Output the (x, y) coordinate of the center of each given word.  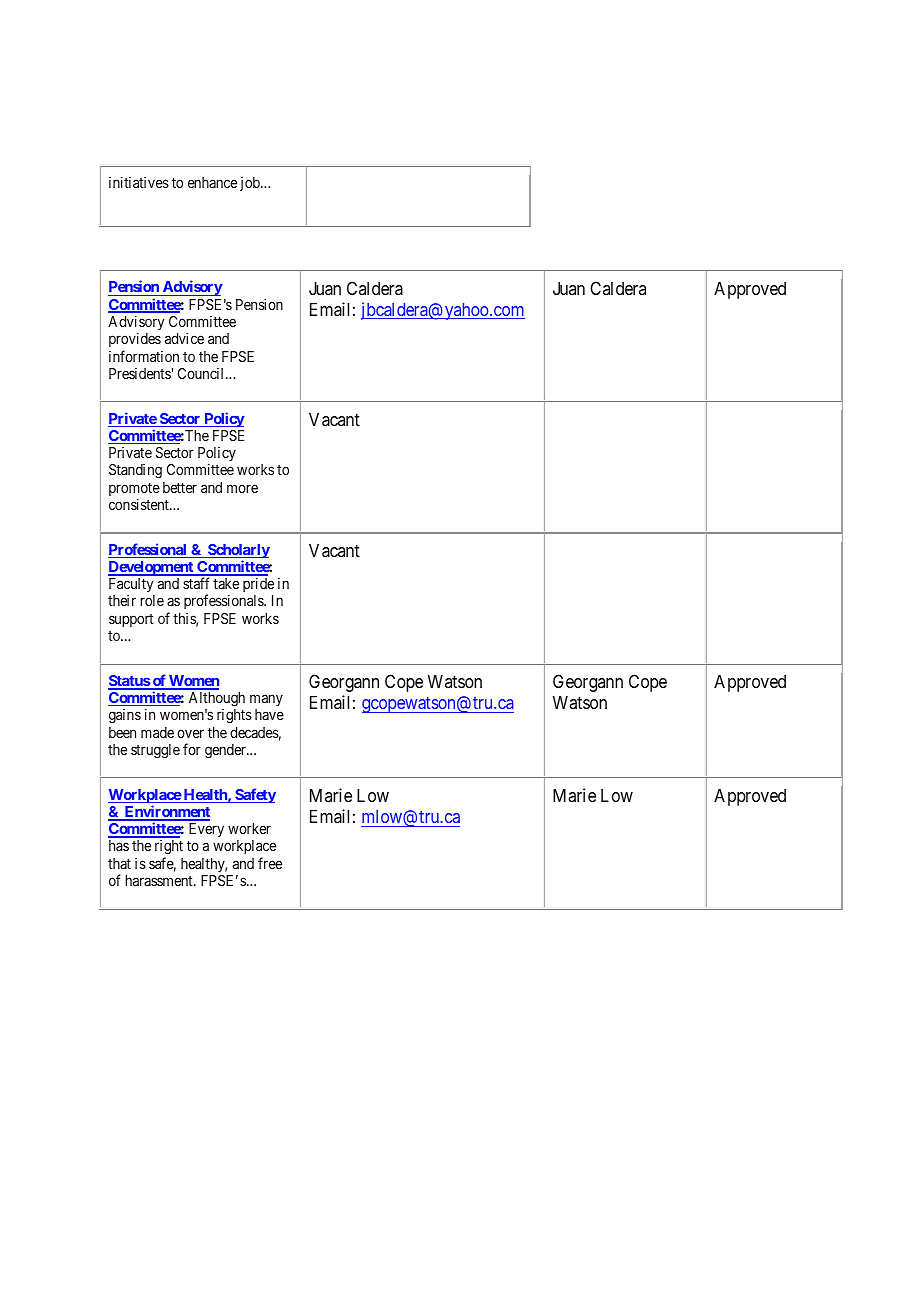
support (131, 620)
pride (258, 584)
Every (206, 830)
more (242, 488)
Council (202, 373)
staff (196, 583)
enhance (212, 182)
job (251, 184)
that (119, 863)
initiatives (139, 182)
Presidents (140, 373)
